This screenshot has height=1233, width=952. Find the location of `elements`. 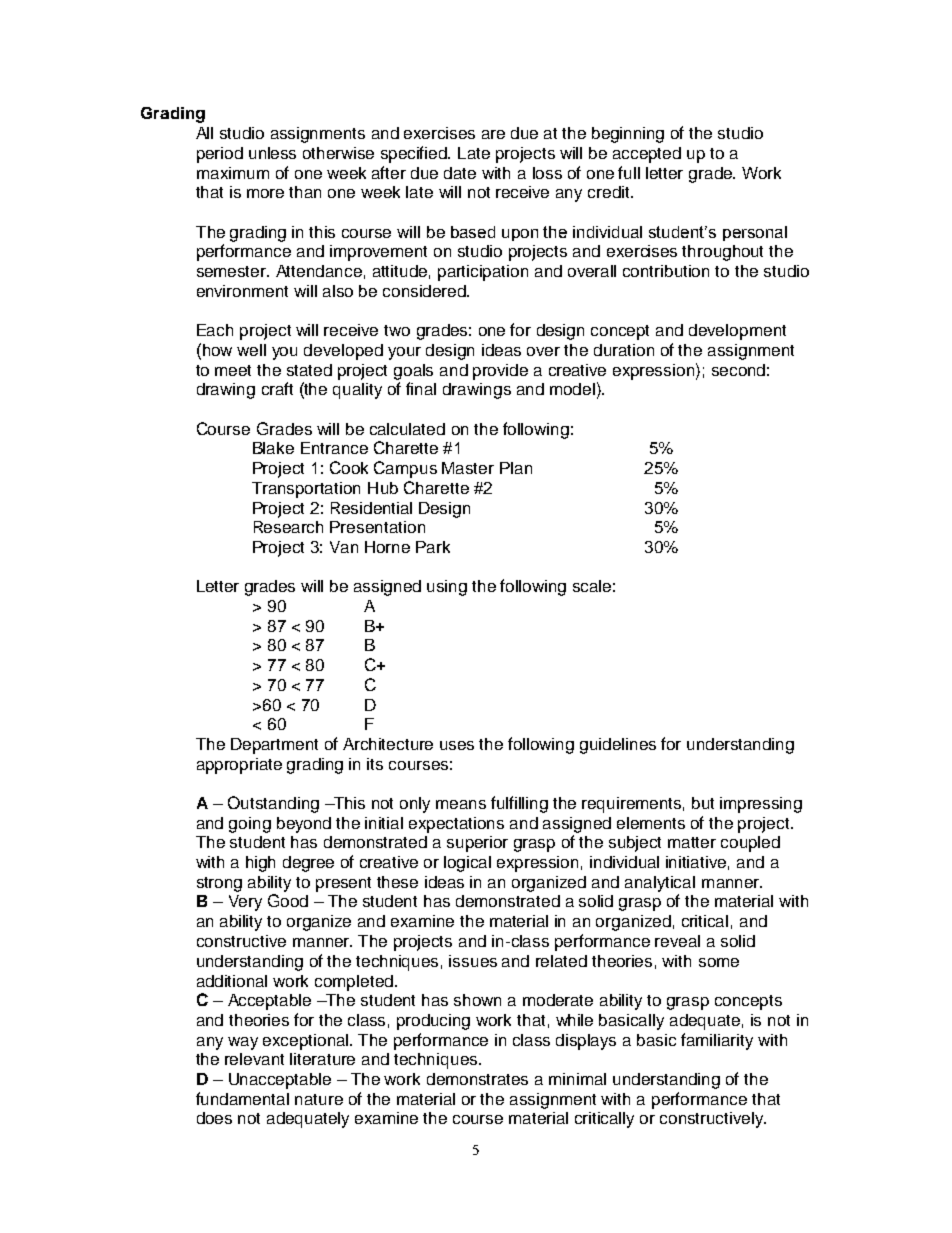

elements is located at coordinates (651, 823).
